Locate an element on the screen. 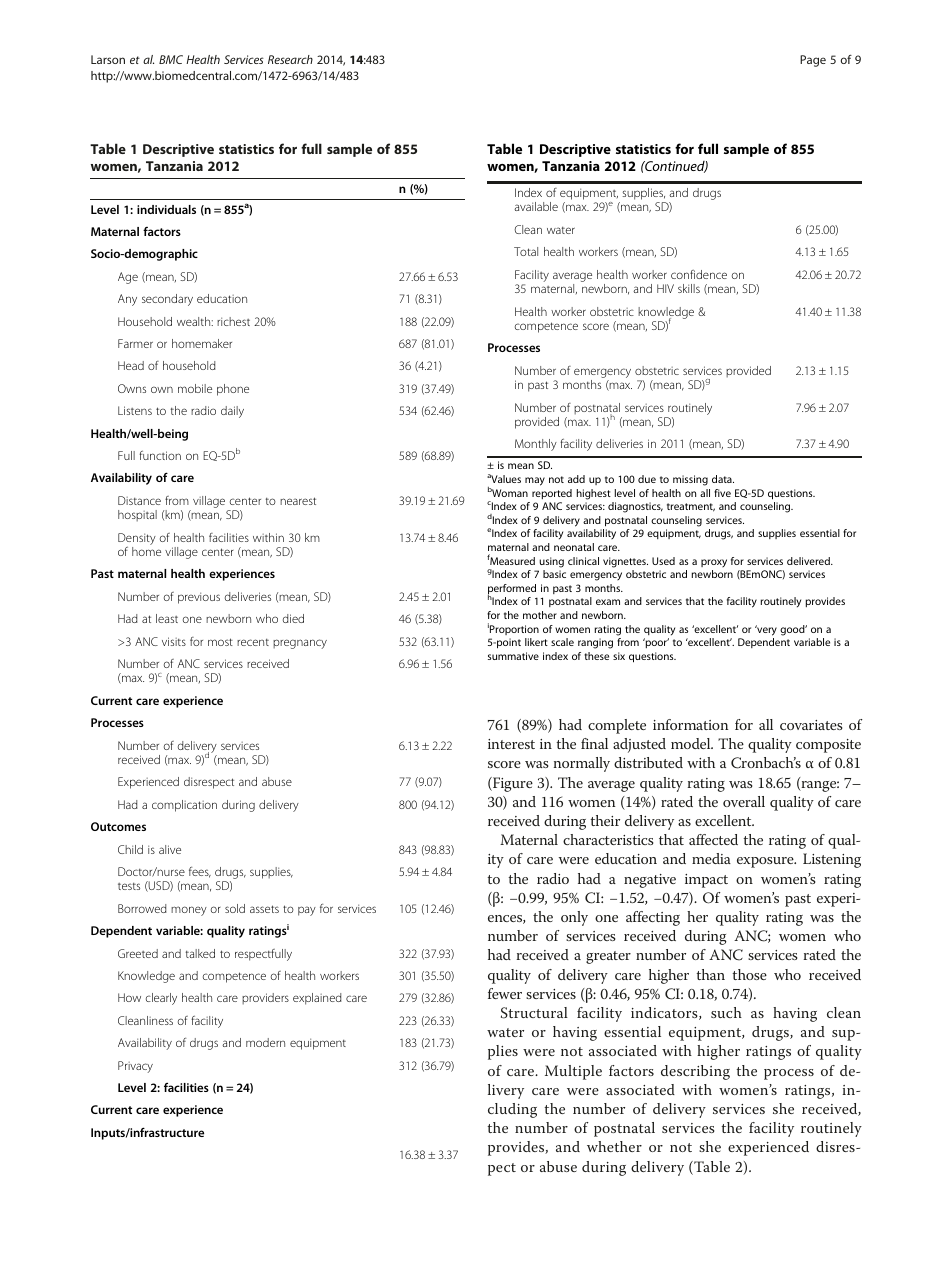 Image resolution: width=952 pixels, height=1270 pixels. performed is located at coordinates (512, 590).
